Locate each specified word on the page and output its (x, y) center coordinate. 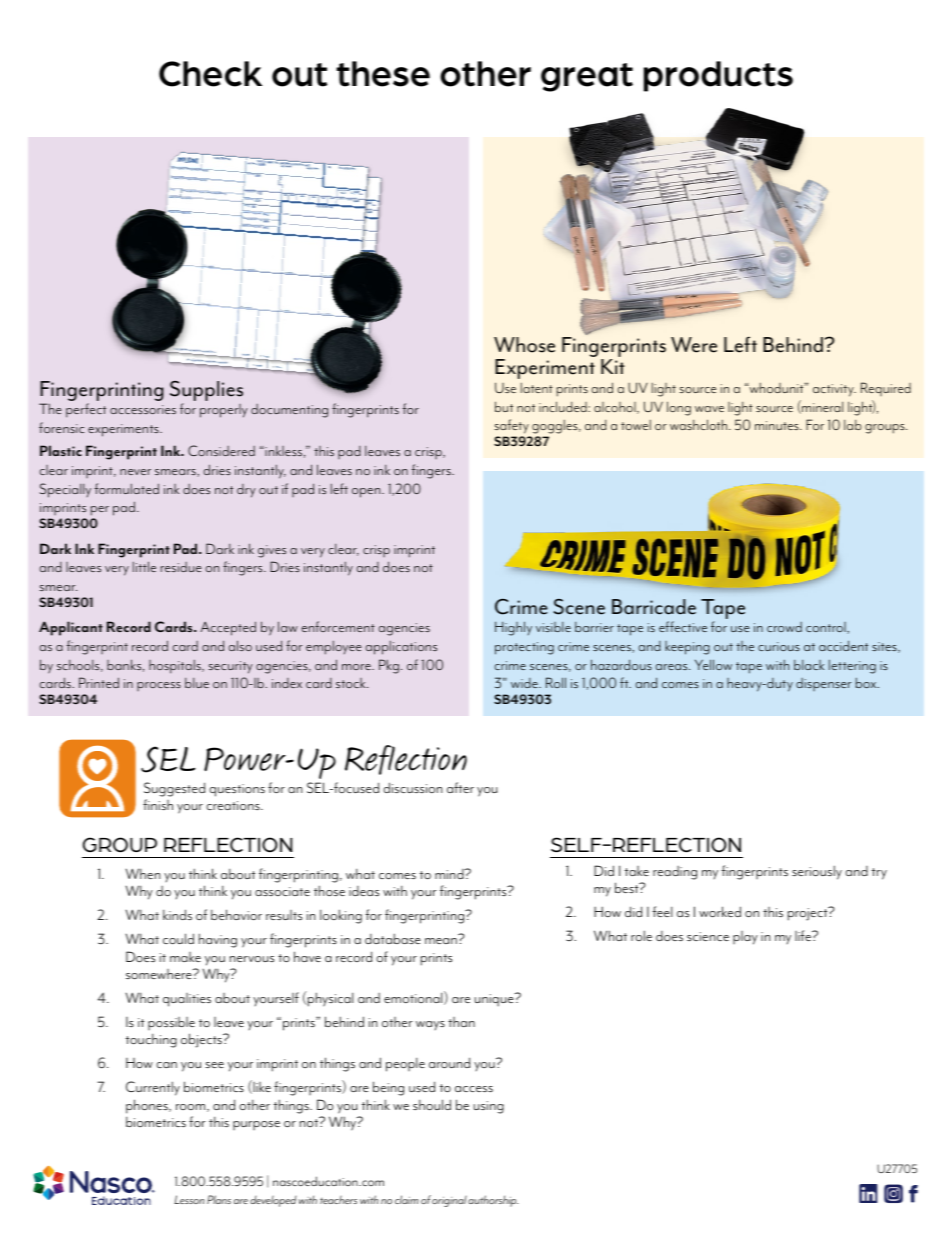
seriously (817, 872)
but (504, 406)
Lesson (189, 1199)
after (460, 787)
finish (158, 804)
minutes (778, 425)
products (718, 76)
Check (210, 74)
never (135, 472)
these (383, 74)
